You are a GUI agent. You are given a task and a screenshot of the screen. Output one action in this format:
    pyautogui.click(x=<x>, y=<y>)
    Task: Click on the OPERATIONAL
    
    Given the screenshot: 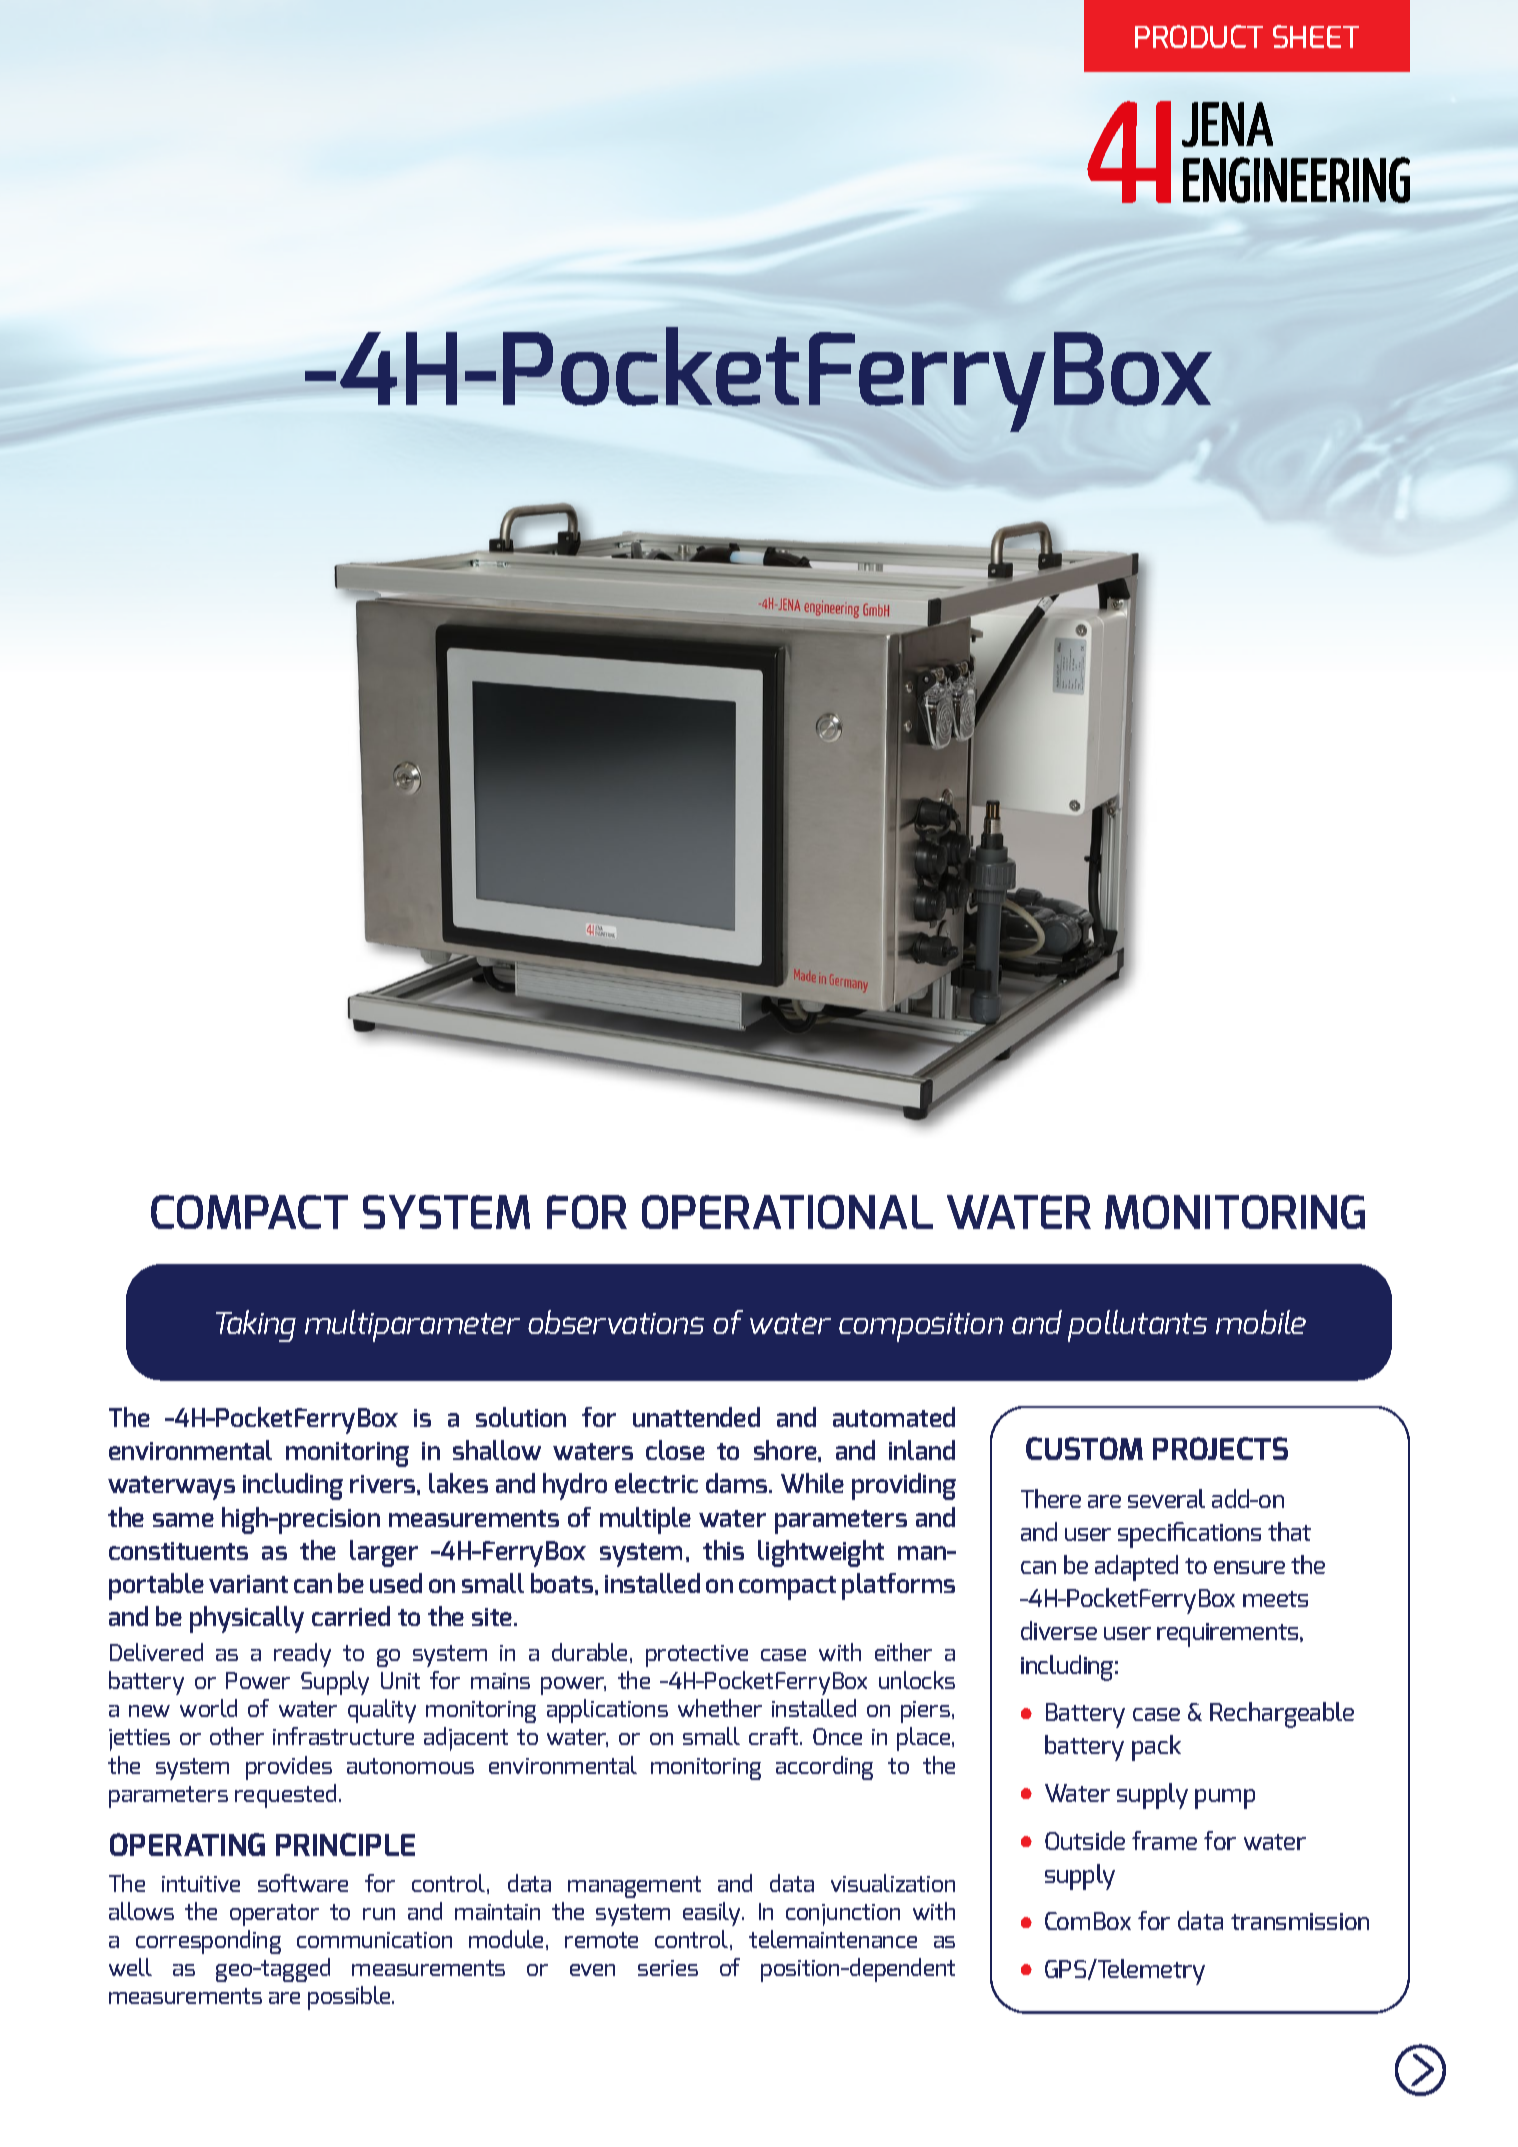 What is the action you would take?
    pyautogui.click(x=787, y=1212)
